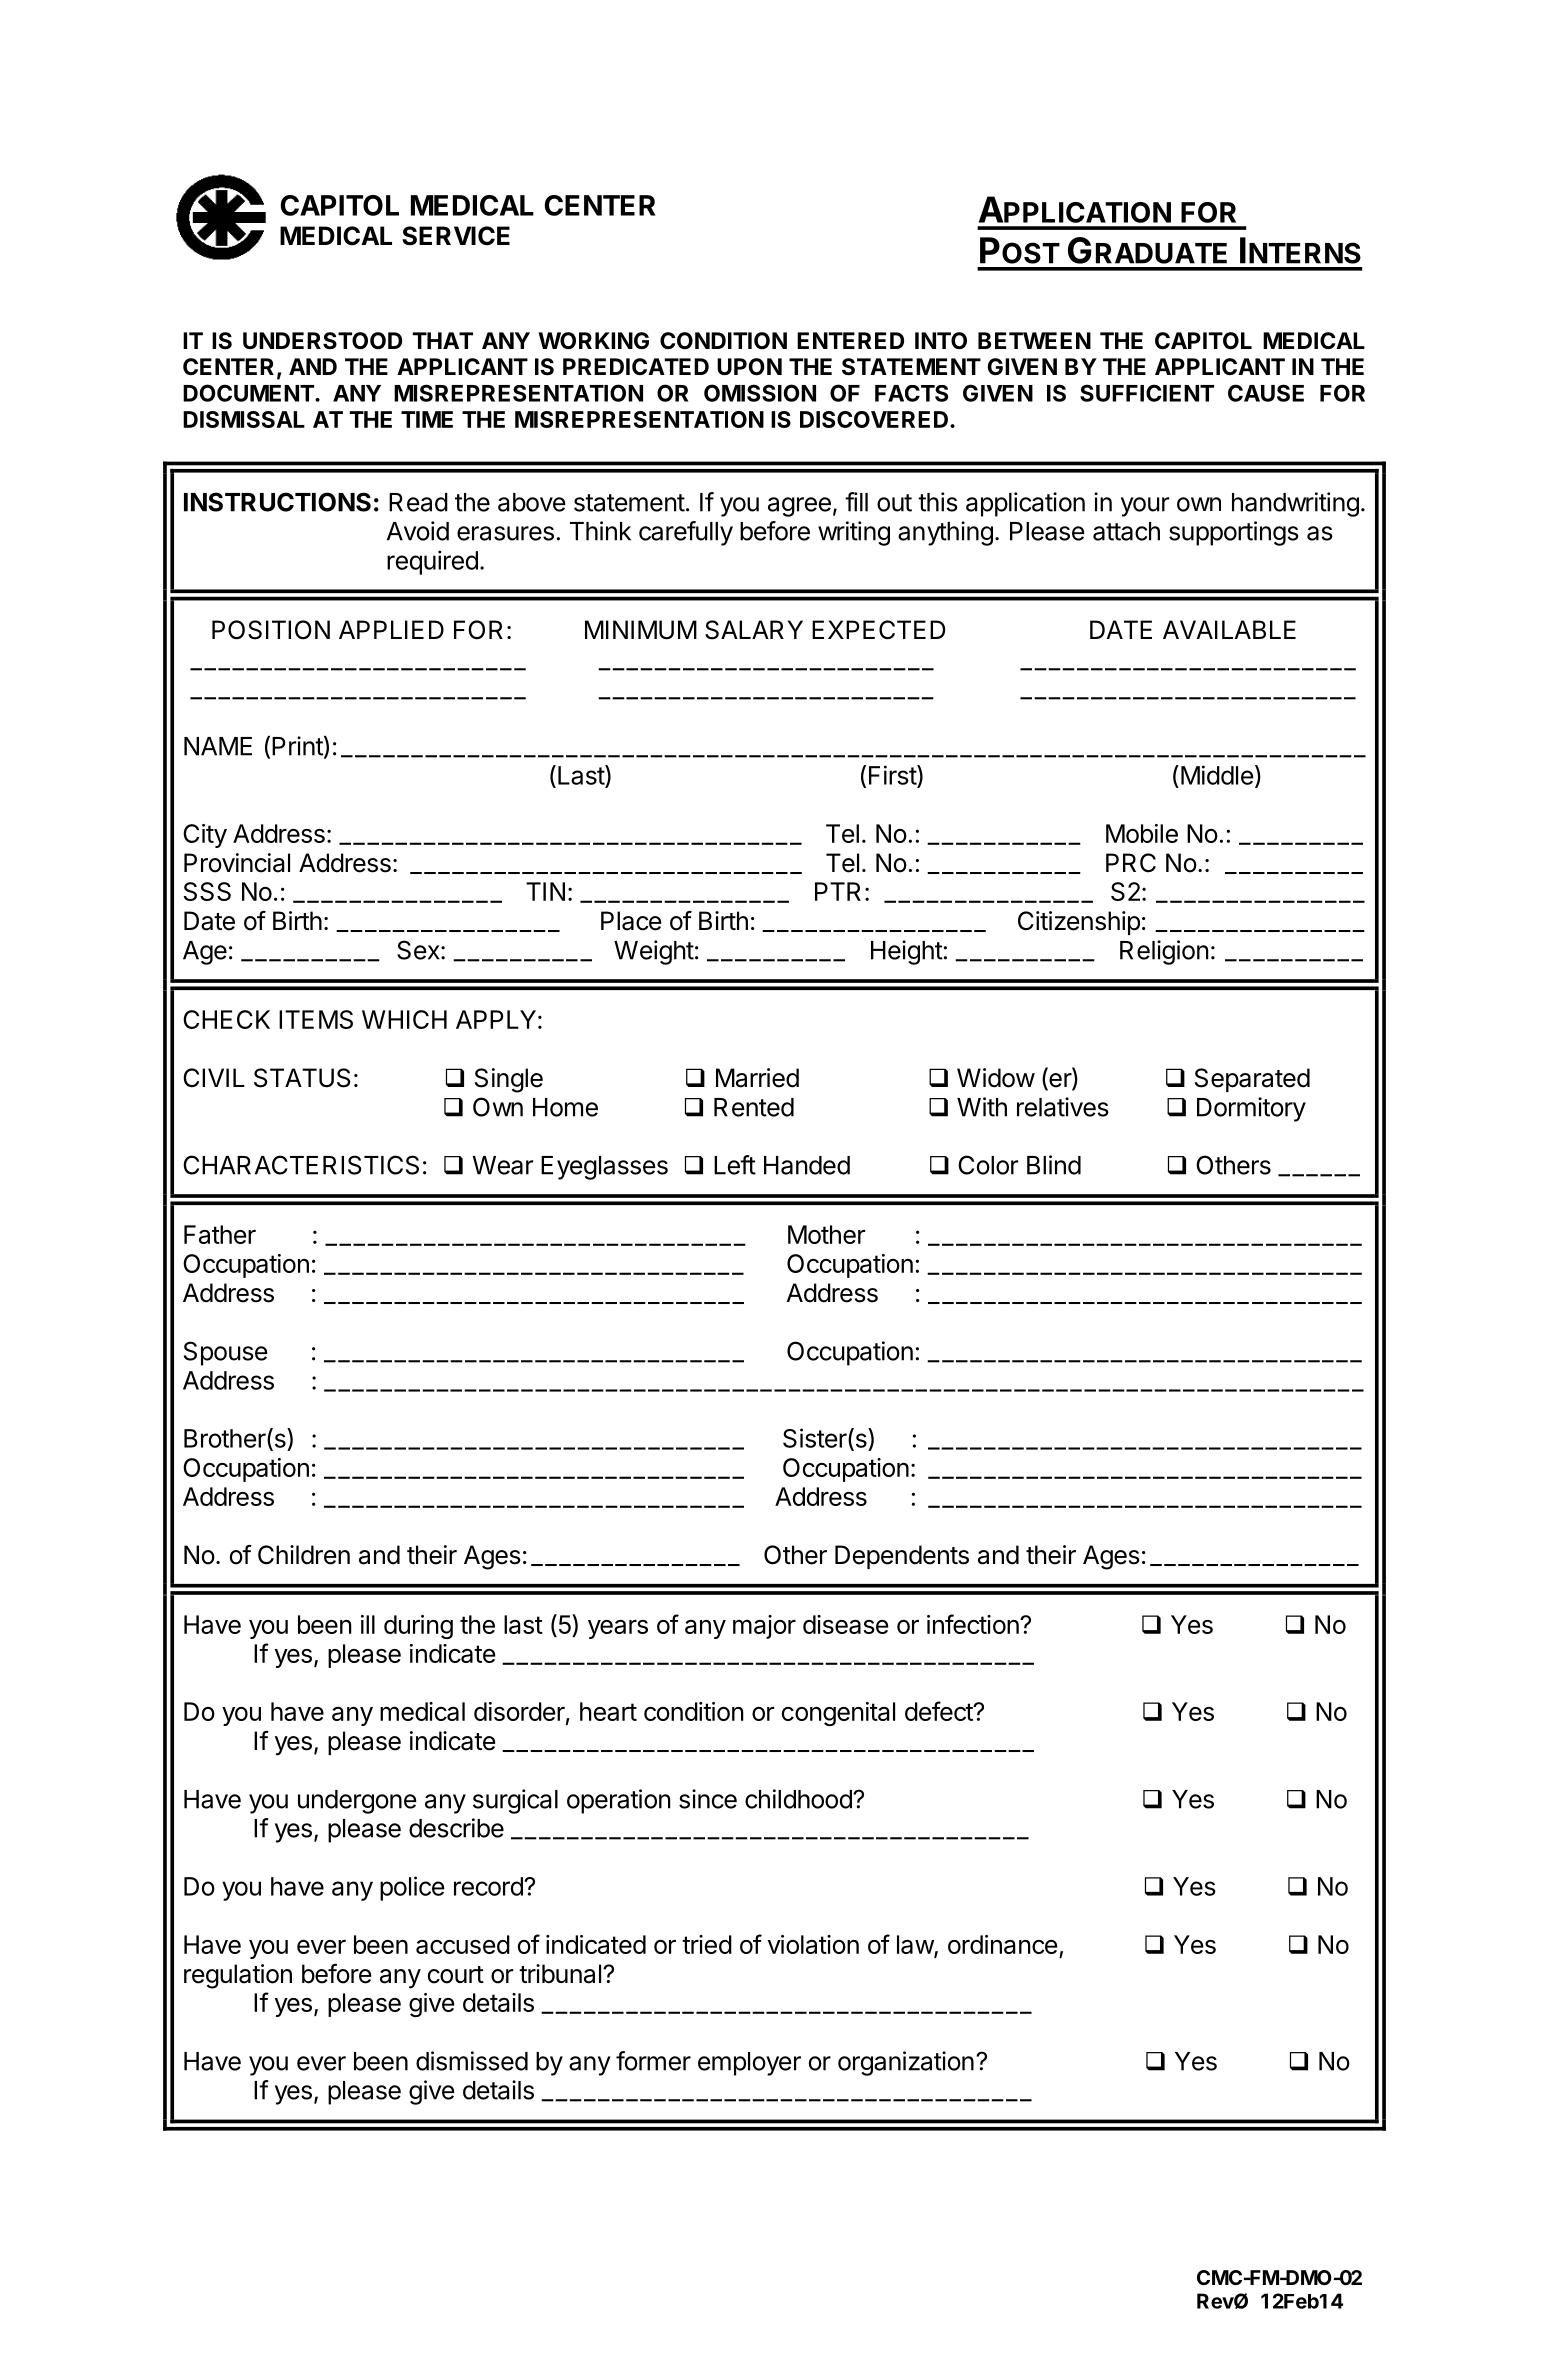  I want to click on SUFFICIENT, so click(1147, 393).
